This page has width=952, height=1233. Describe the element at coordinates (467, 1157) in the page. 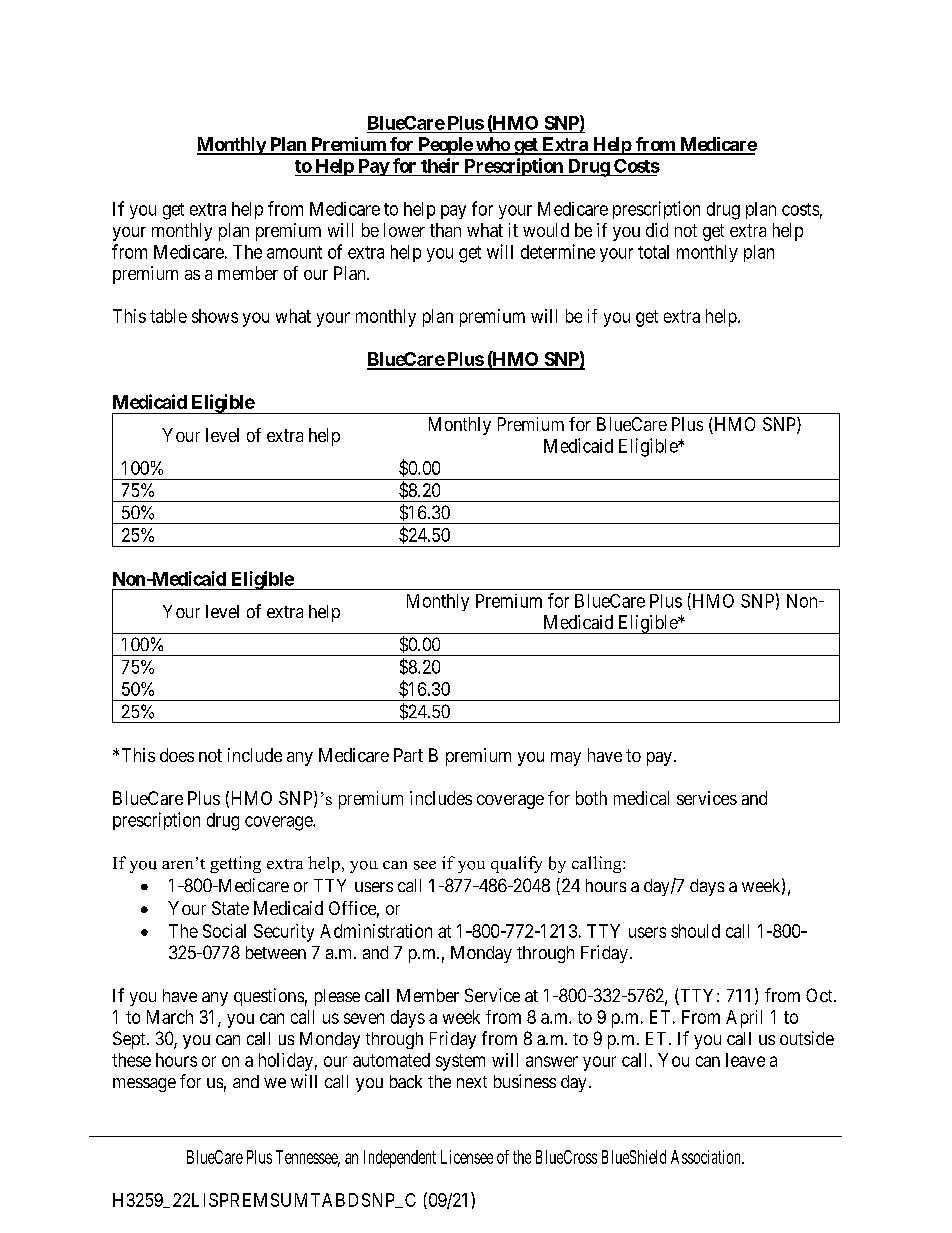

I see `Licensee` at that location.
